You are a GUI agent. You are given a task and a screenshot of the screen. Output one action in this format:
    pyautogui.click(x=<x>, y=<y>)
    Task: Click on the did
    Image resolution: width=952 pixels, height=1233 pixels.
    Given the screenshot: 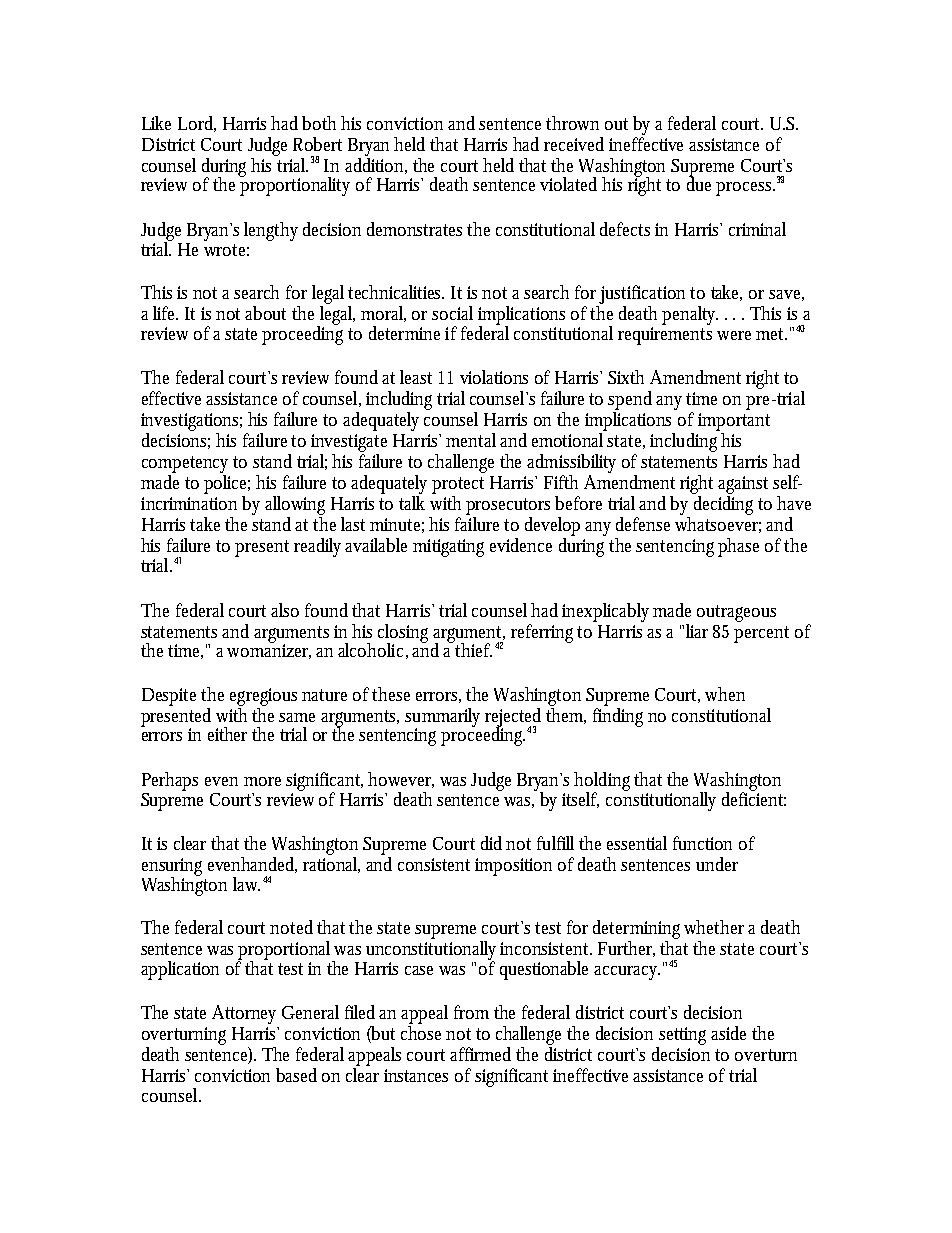 What is the action you would take?
    pyautogui.click(x=491, y=843)
